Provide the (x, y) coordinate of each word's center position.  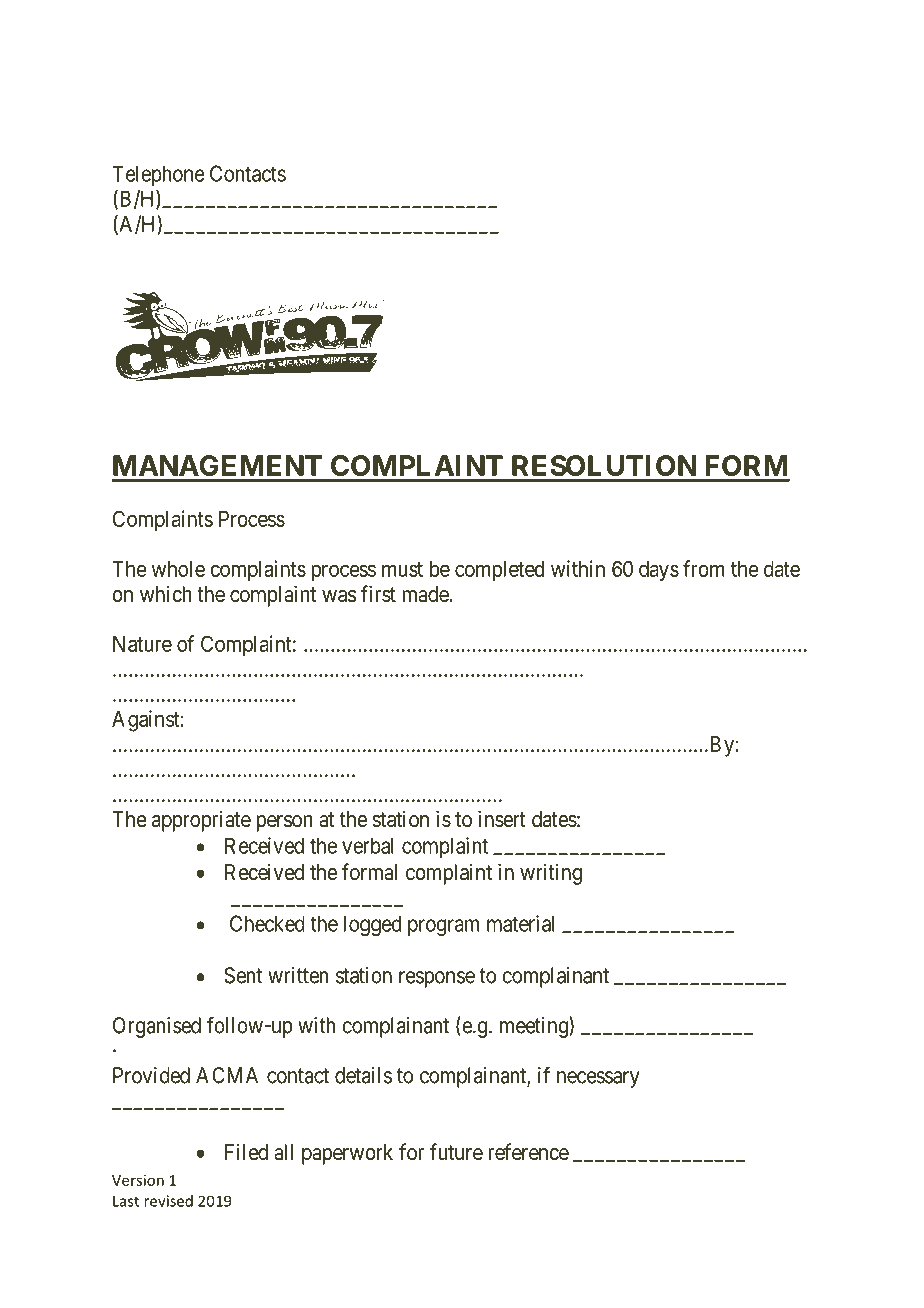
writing (551, 874)
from (704, 568)
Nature (142, 644)
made (425, 594)
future (456, 1152)
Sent (243, 975)
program (444, 927)
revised (168, 1201)
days (659, 571)
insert (502, 819)
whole (178, 569)
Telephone (158, 175)
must (402, 569)
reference (528, 1152)
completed (499, 571)
